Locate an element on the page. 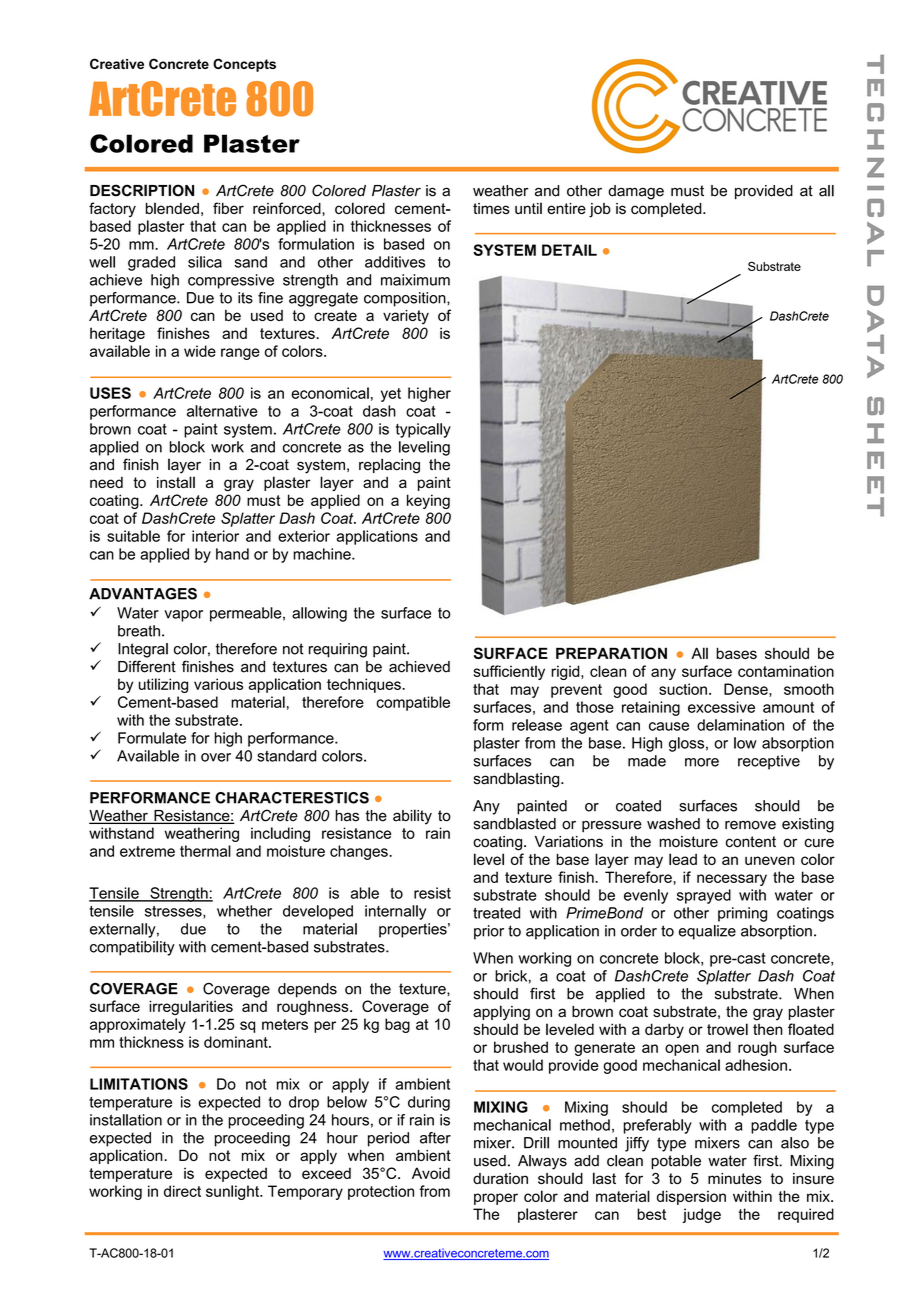 The image size is (924, 1307). stresses is located at coordinates (174, 912).
